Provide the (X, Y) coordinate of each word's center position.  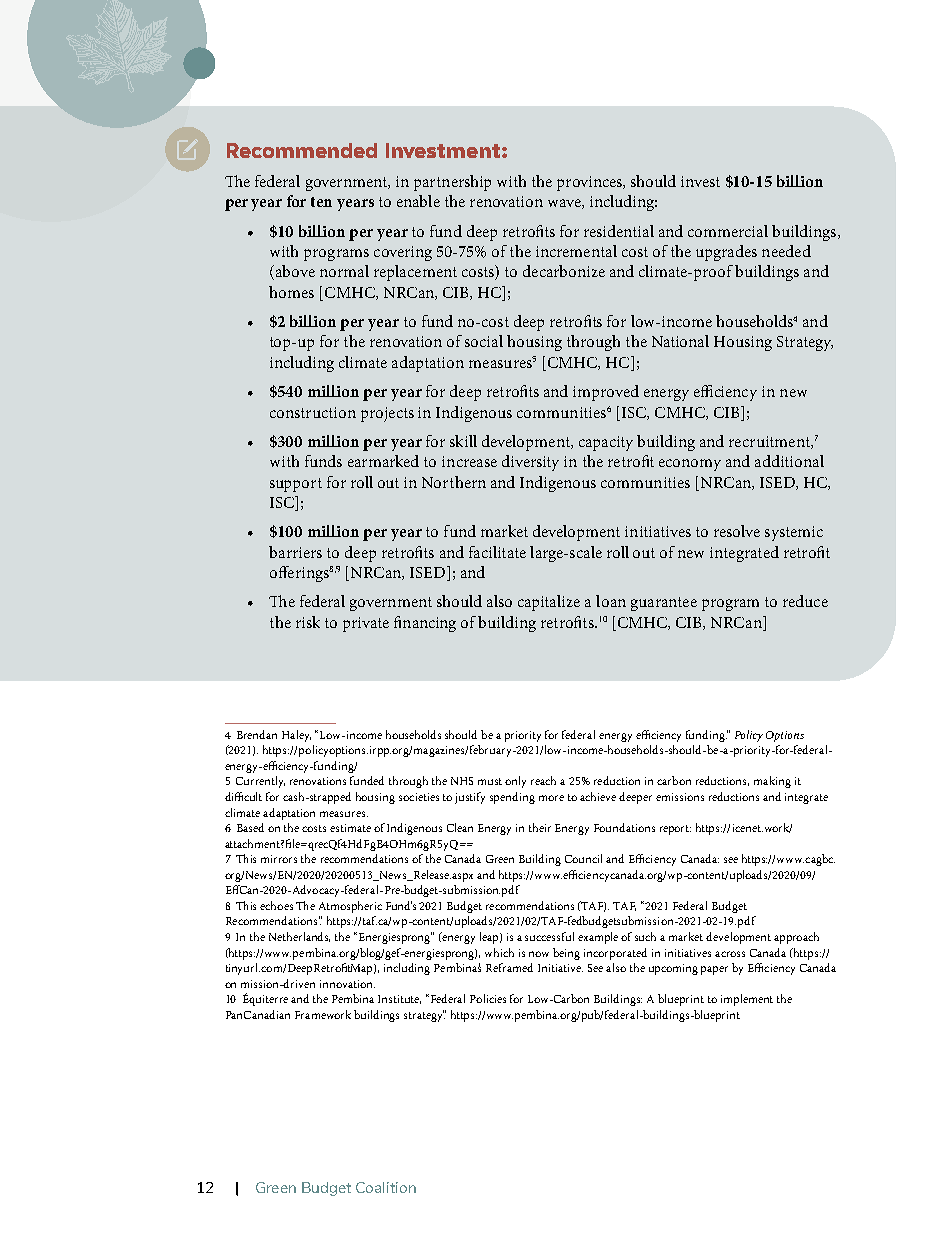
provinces (591, 183)
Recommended (302, 150)
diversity (530, 463)
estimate (350, 828)
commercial (728, 231)
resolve (737, 531)
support (296, 485)
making (772, 782)
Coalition (386, 1187)
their (540, 827)
